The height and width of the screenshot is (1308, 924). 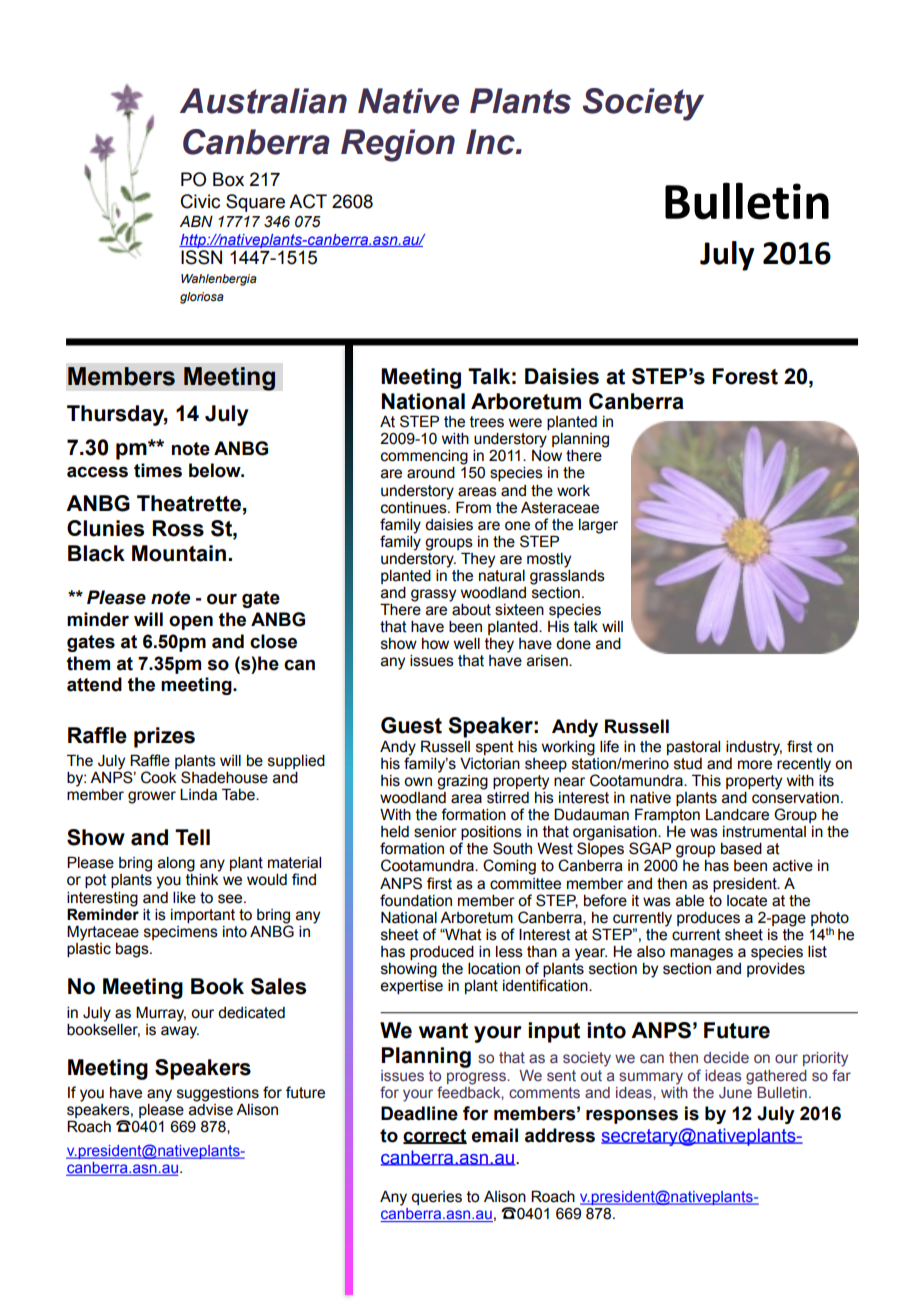 What do you see at coordinates (228, 179) in the screenshot?
I see `Box` at bounding box center [228, 179].
